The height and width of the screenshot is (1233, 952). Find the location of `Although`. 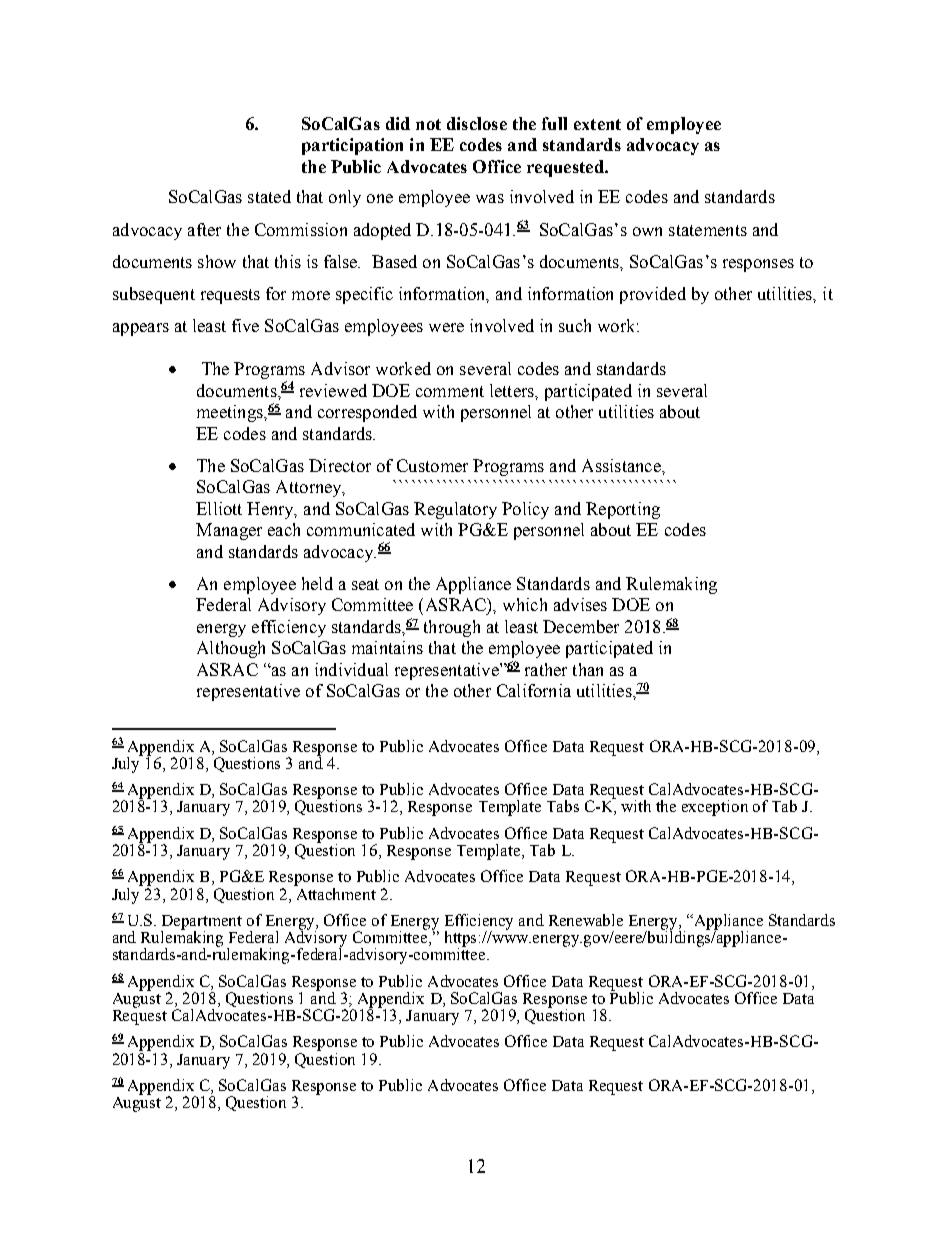

Although is located at coordinates (231, 649).
